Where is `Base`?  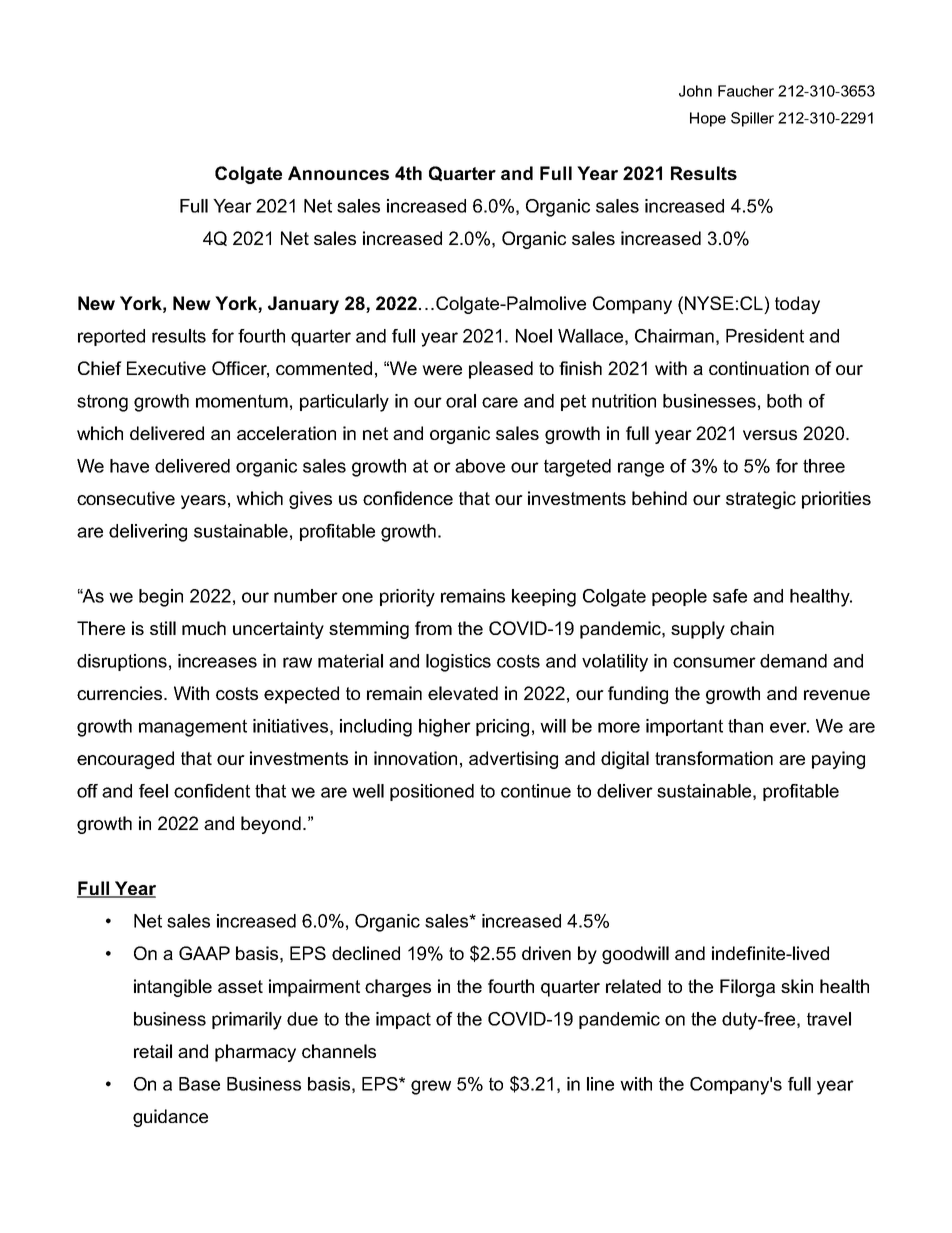 Base is located at coordinates (199, 1084).
